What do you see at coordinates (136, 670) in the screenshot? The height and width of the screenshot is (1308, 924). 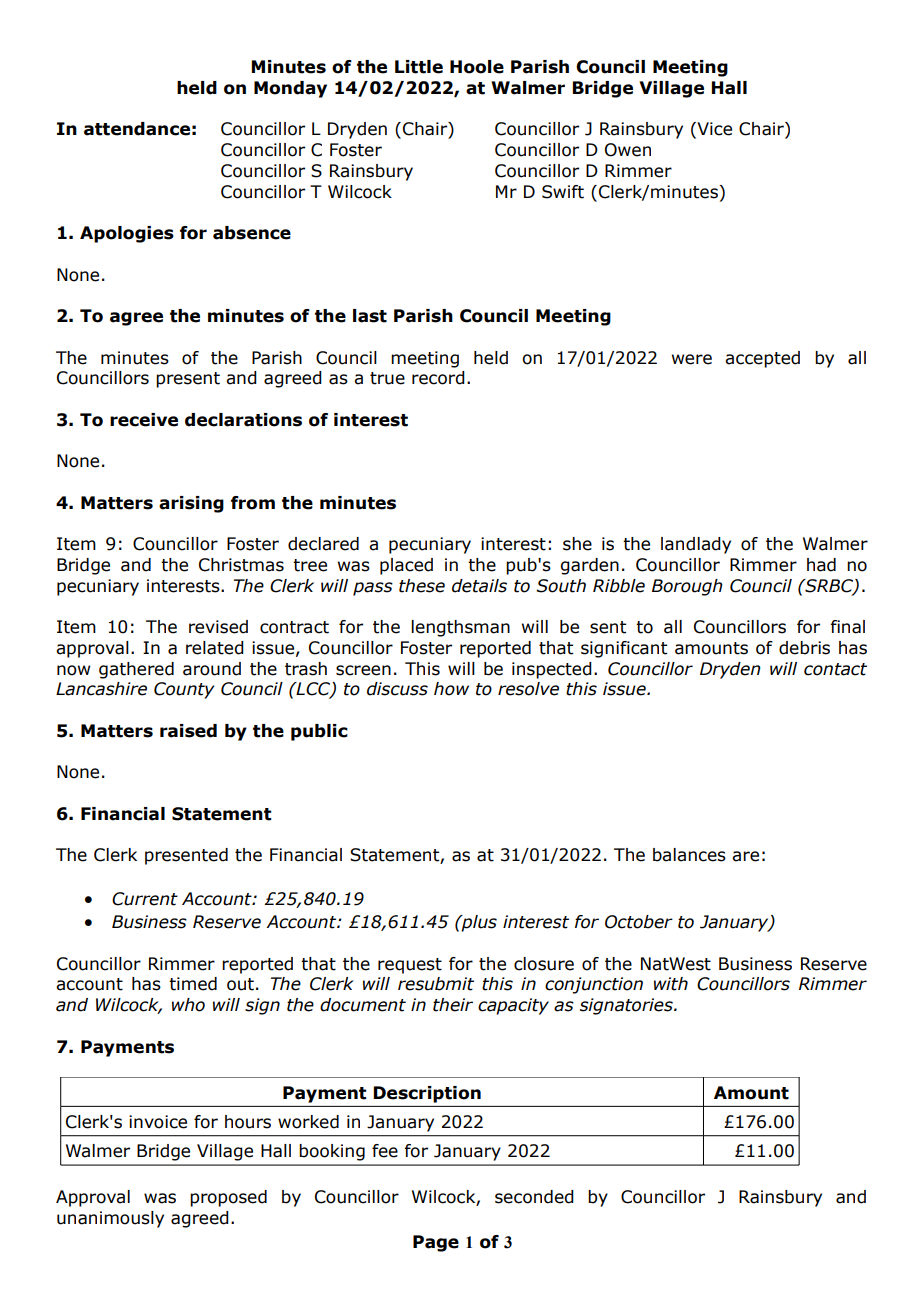 I see `gathered` at bounding box center [136, 670].
